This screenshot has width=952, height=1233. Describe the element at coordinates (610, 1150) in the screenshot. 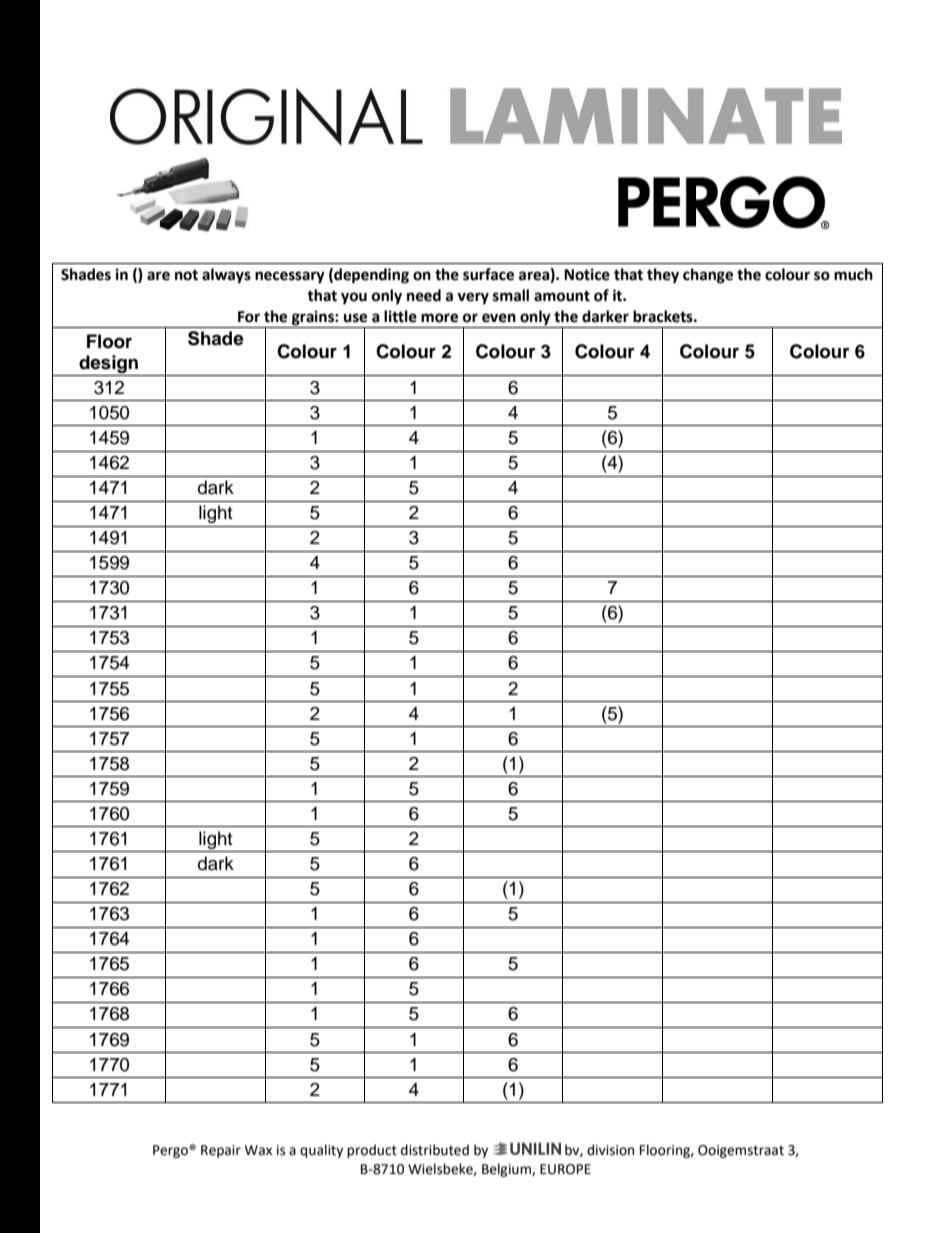

I see `division` at that location.
